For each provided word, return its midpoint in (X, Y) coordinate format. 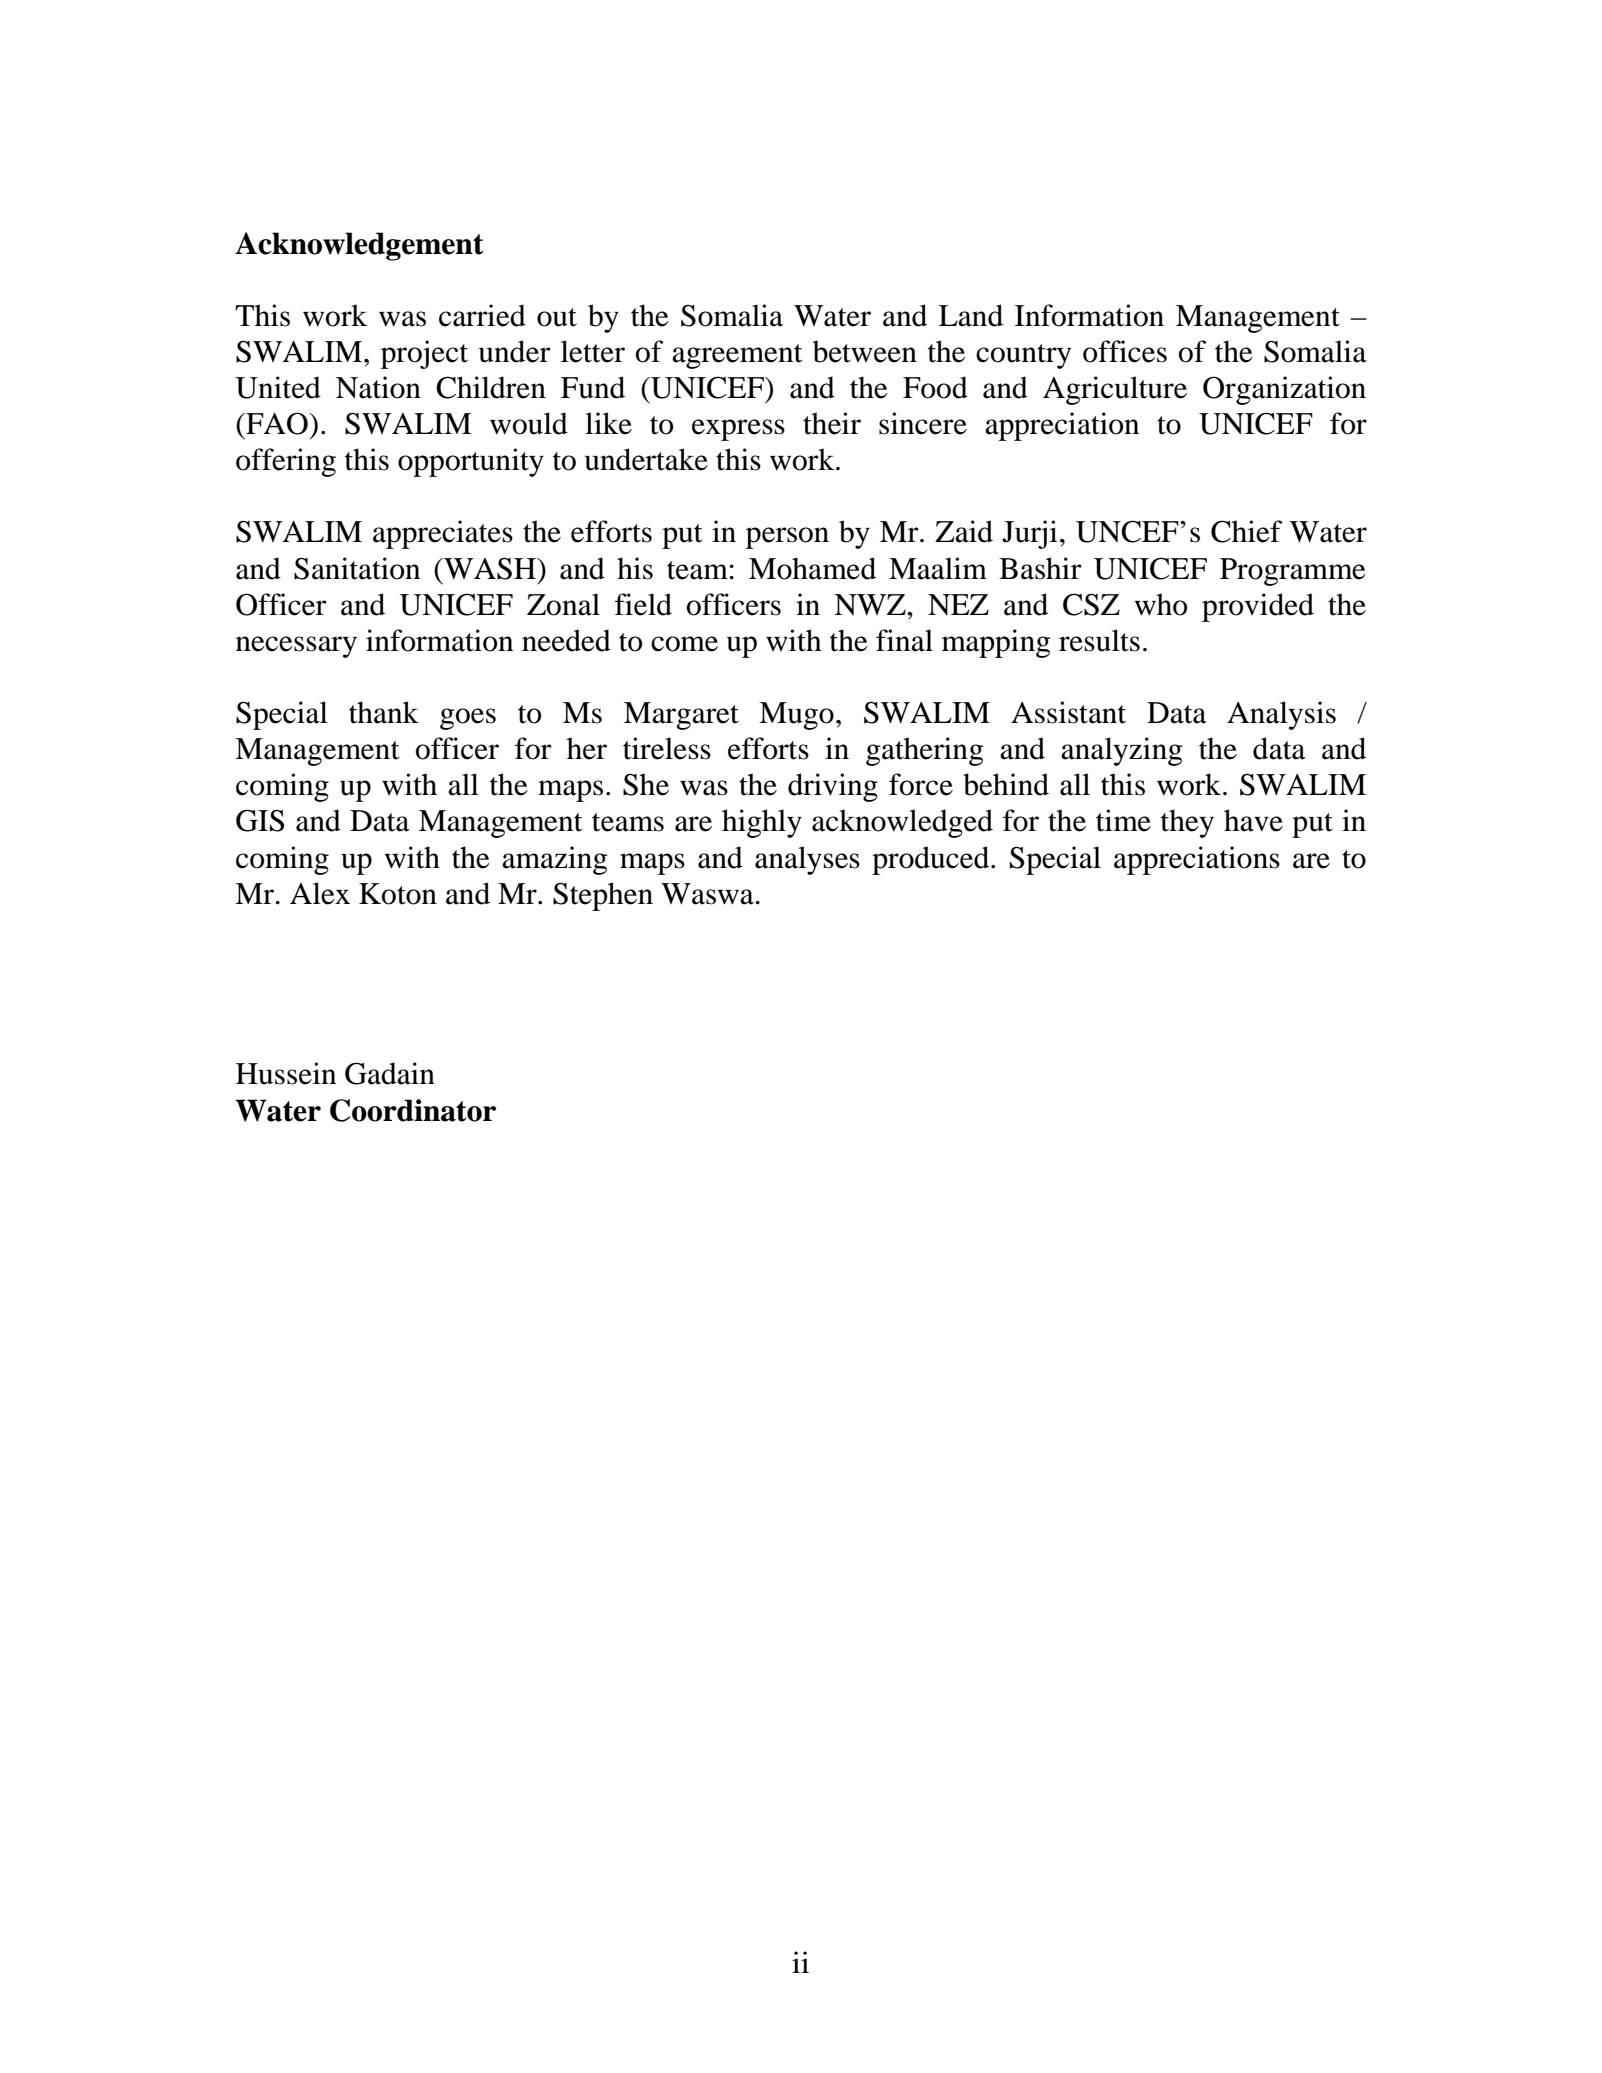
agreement (737, 356)
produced (932, 860)
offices (1125, 351)
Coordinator (413, 1110)
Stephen (603, 896)
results (1099, 640)
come (684, 644)
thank (384, 712)
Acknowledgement (359, 246)
